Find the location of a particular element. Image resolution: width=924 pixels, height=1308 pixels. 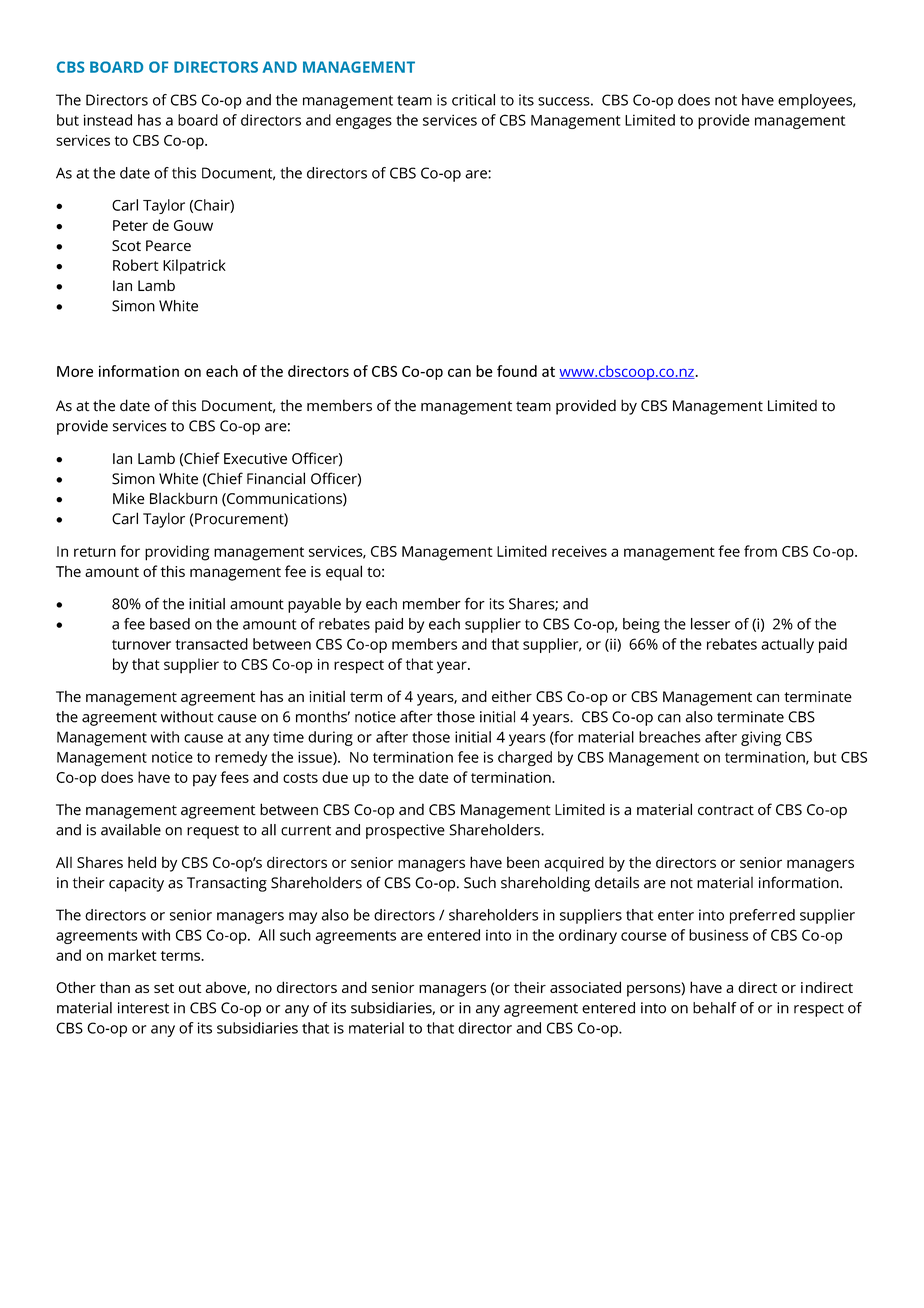

associated is located at coordinates (585, 987).
